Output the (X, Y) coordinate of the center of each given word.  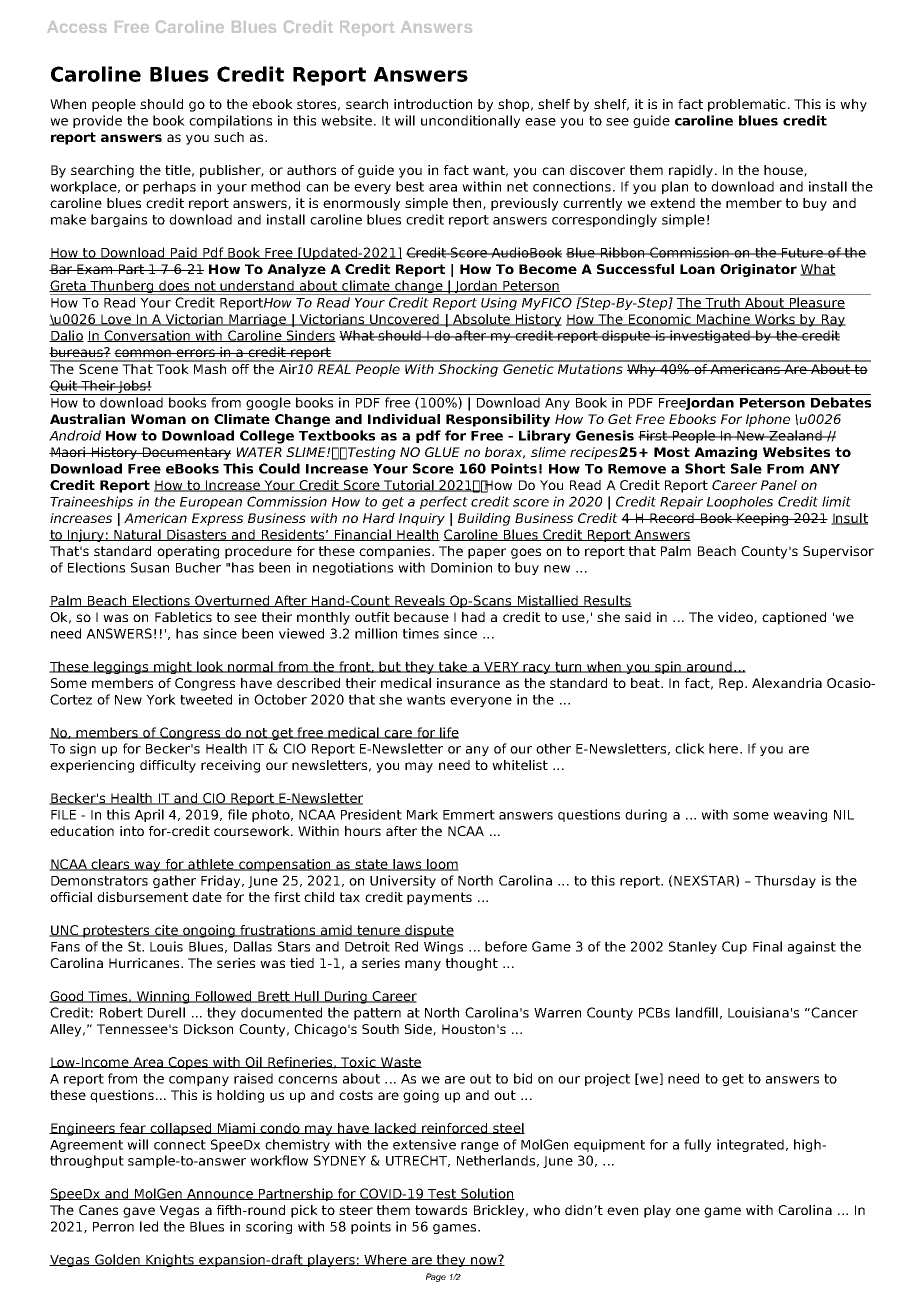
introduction (433, 104)
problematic (747, 105)
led (149, 1226)
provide (97, 121)
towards (441, 1210)
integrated (750, 1145)
